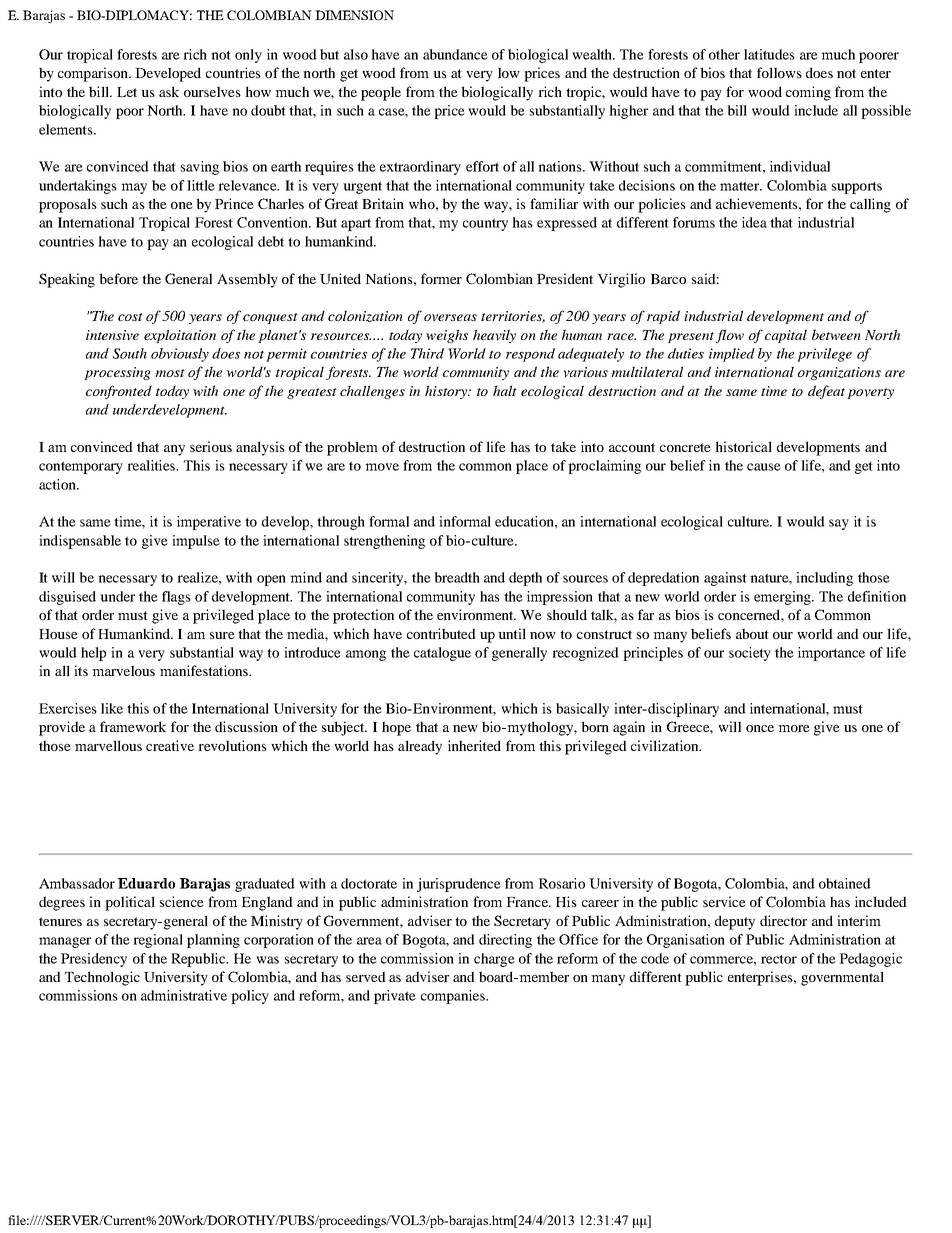  I want to click on capital, so click(786, 336).
